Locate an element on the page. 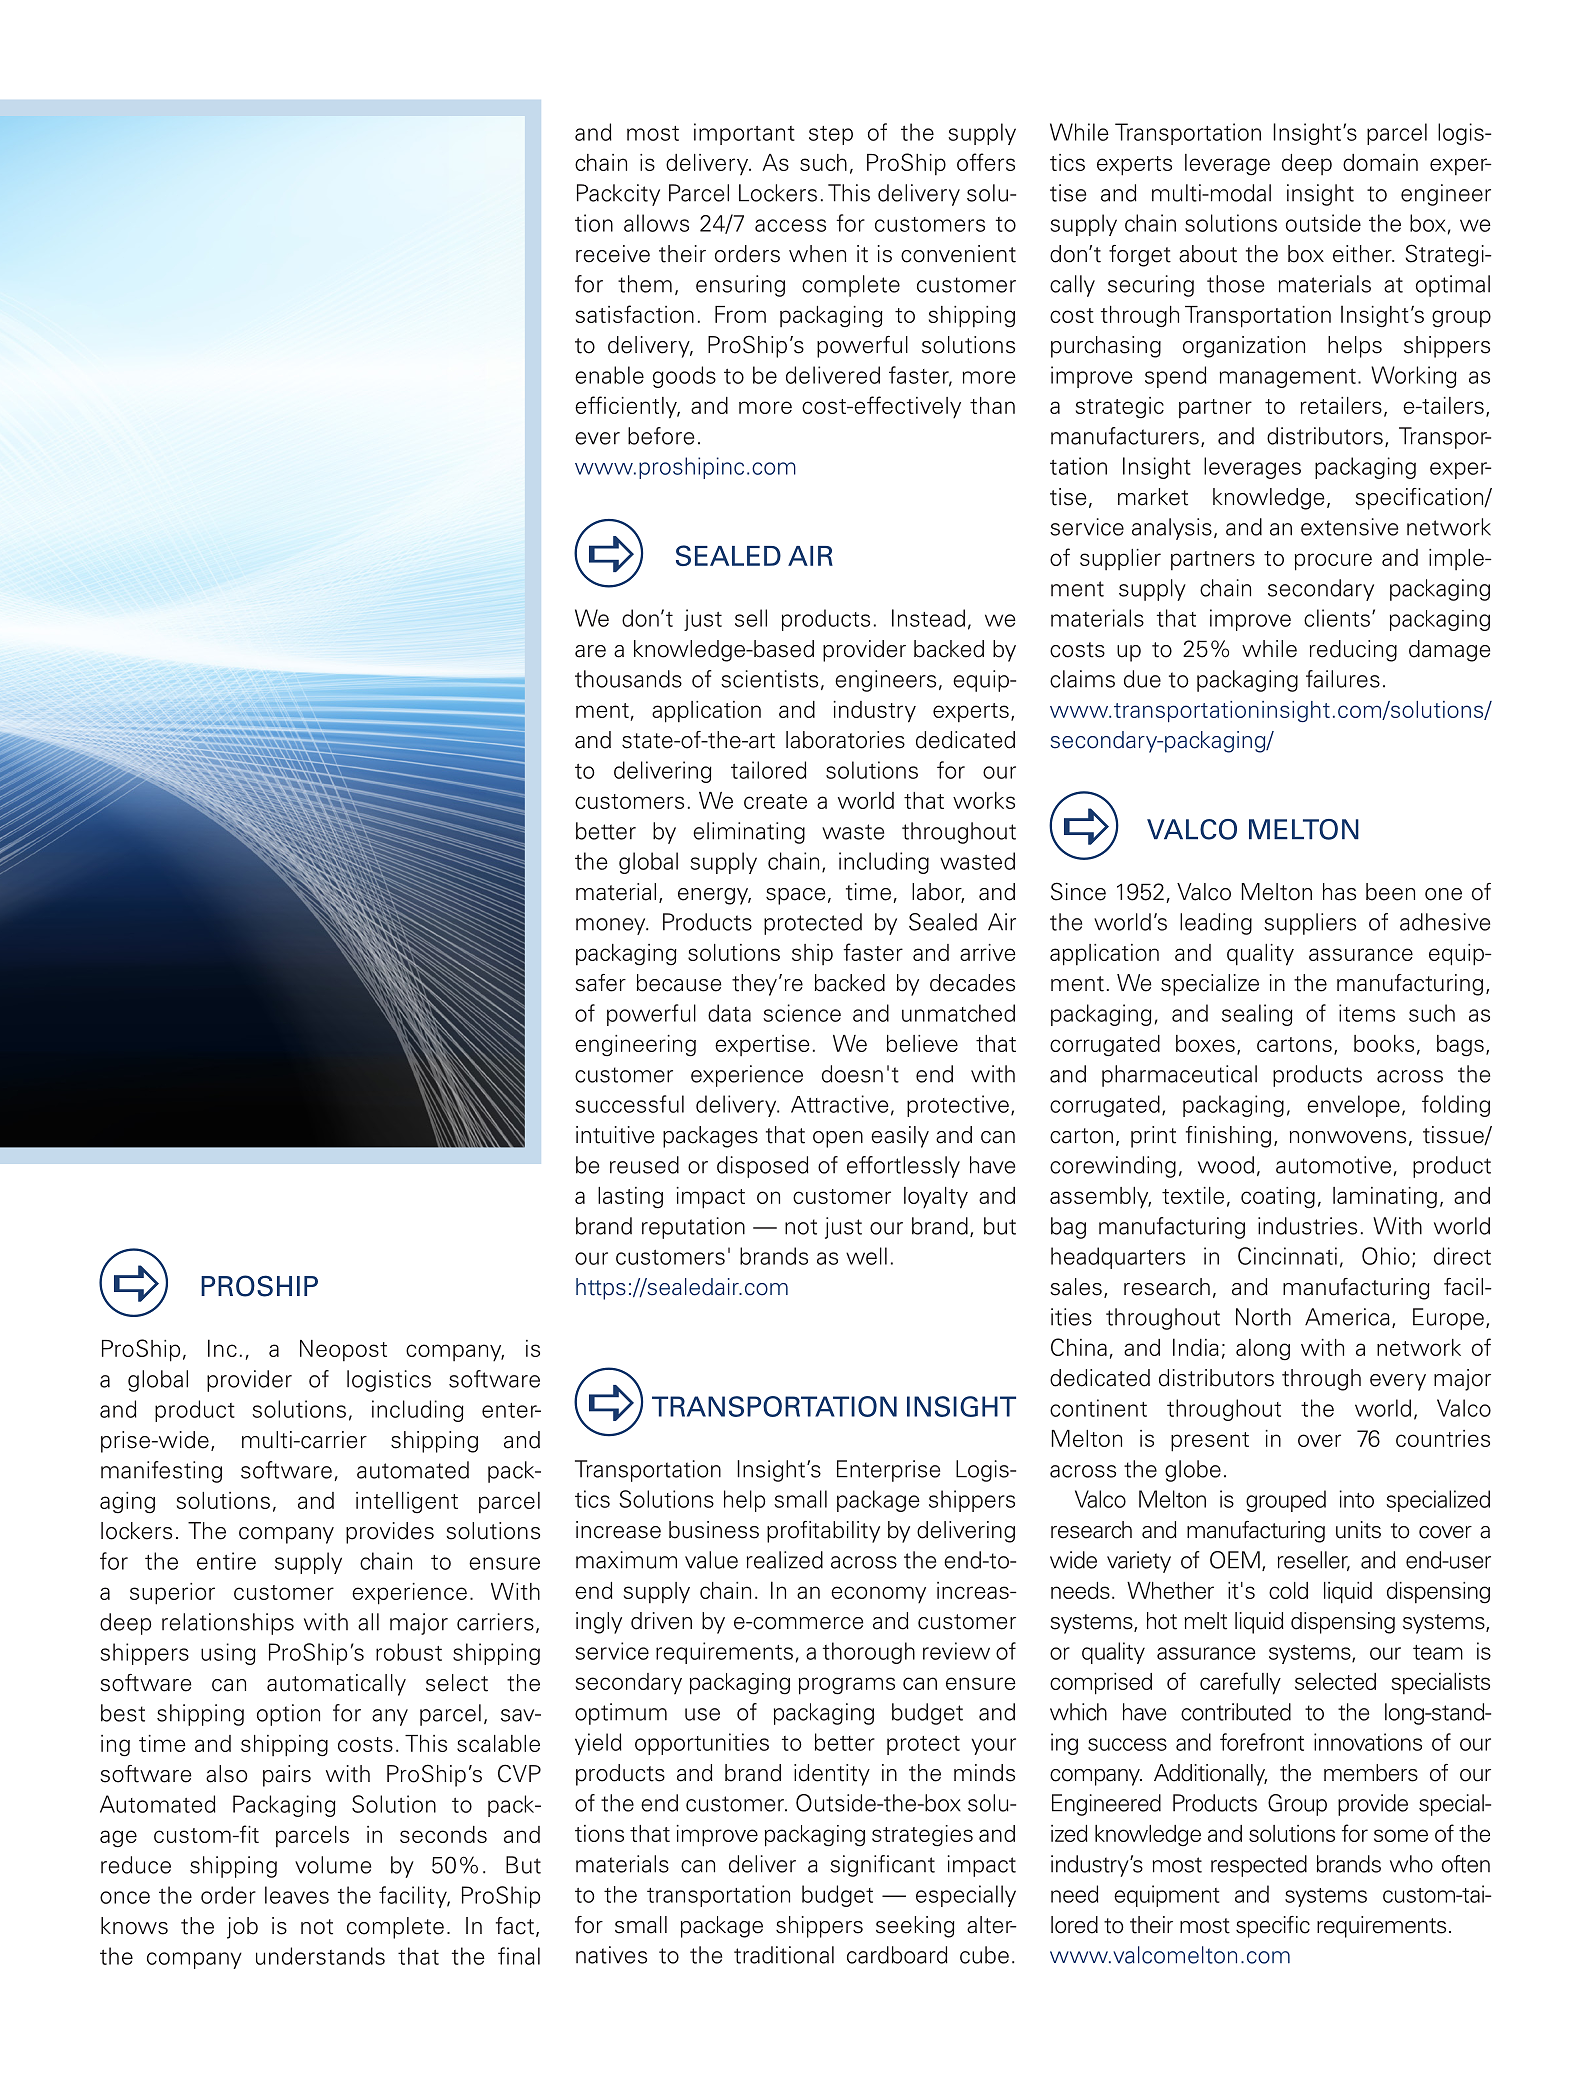  receive is located at coordinates (613, 254).
